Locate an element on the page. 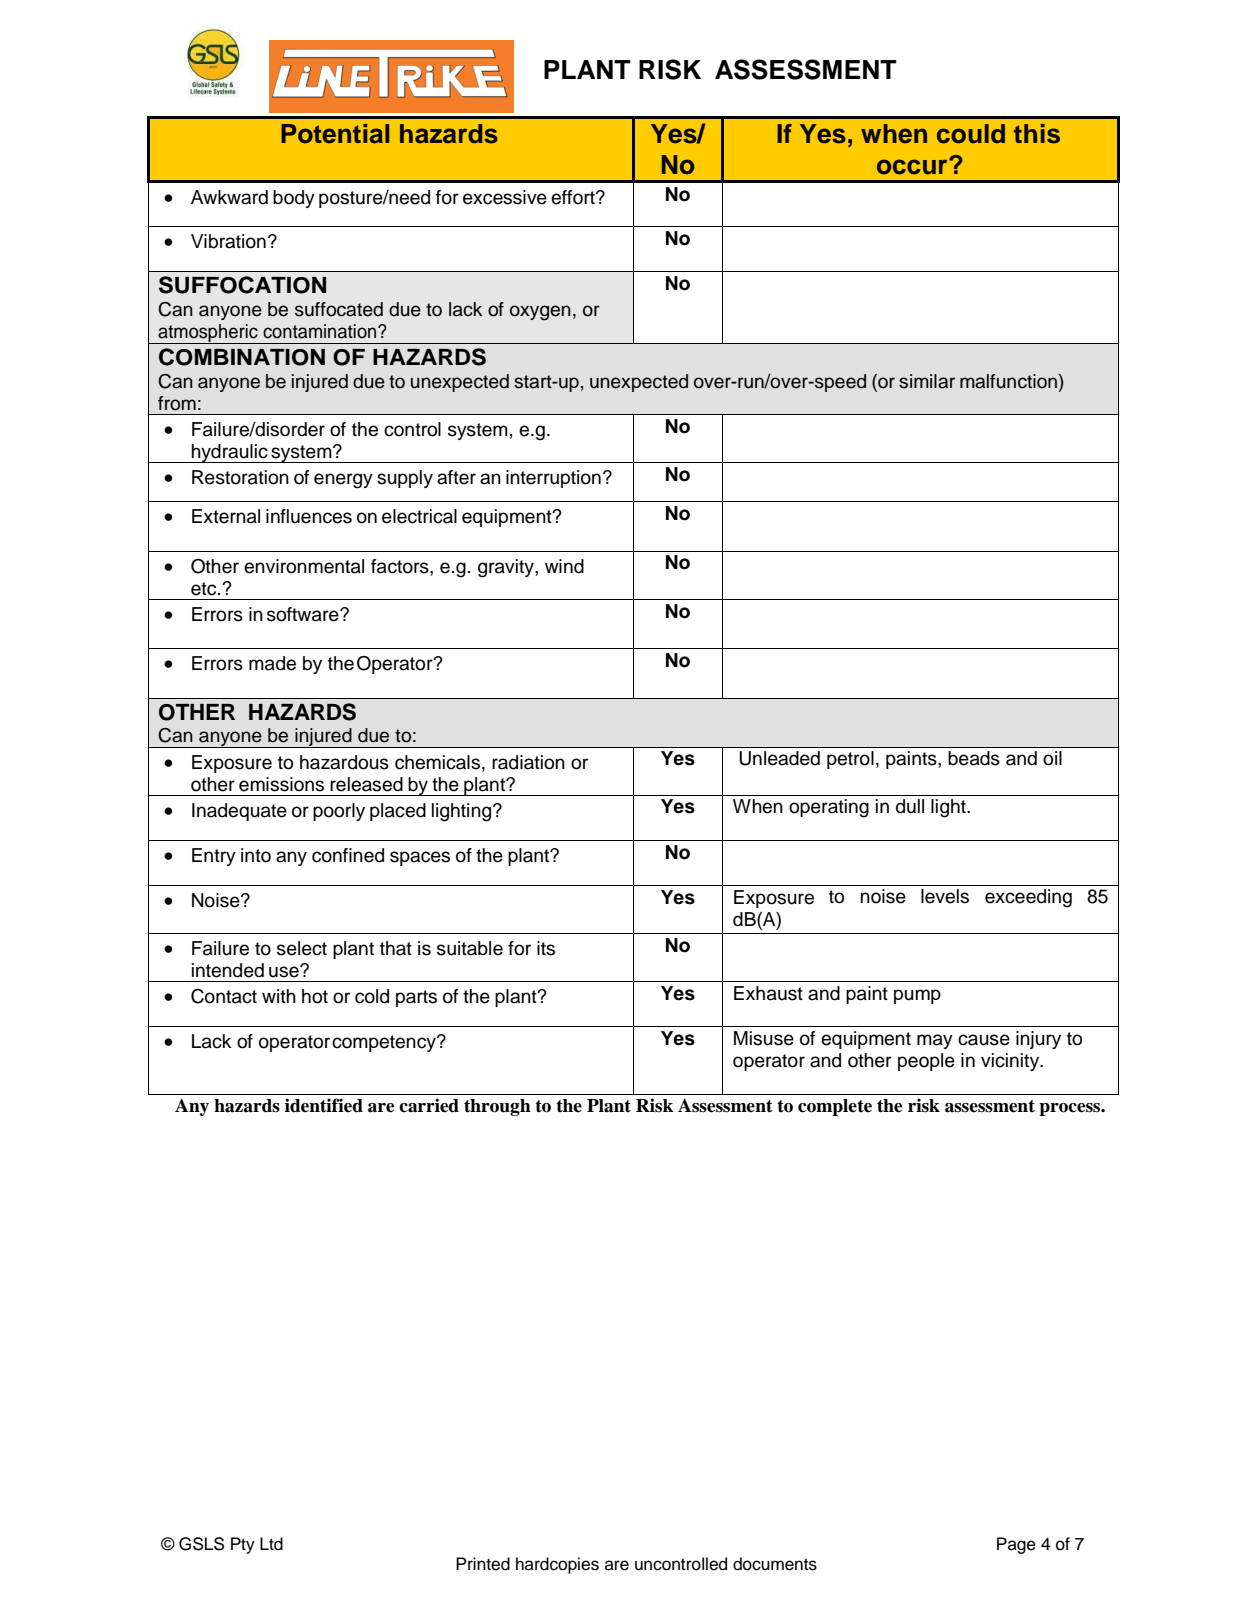 The height and width of the page is (1612, 1245). Ltd is located at coordinates (271, 1544).
